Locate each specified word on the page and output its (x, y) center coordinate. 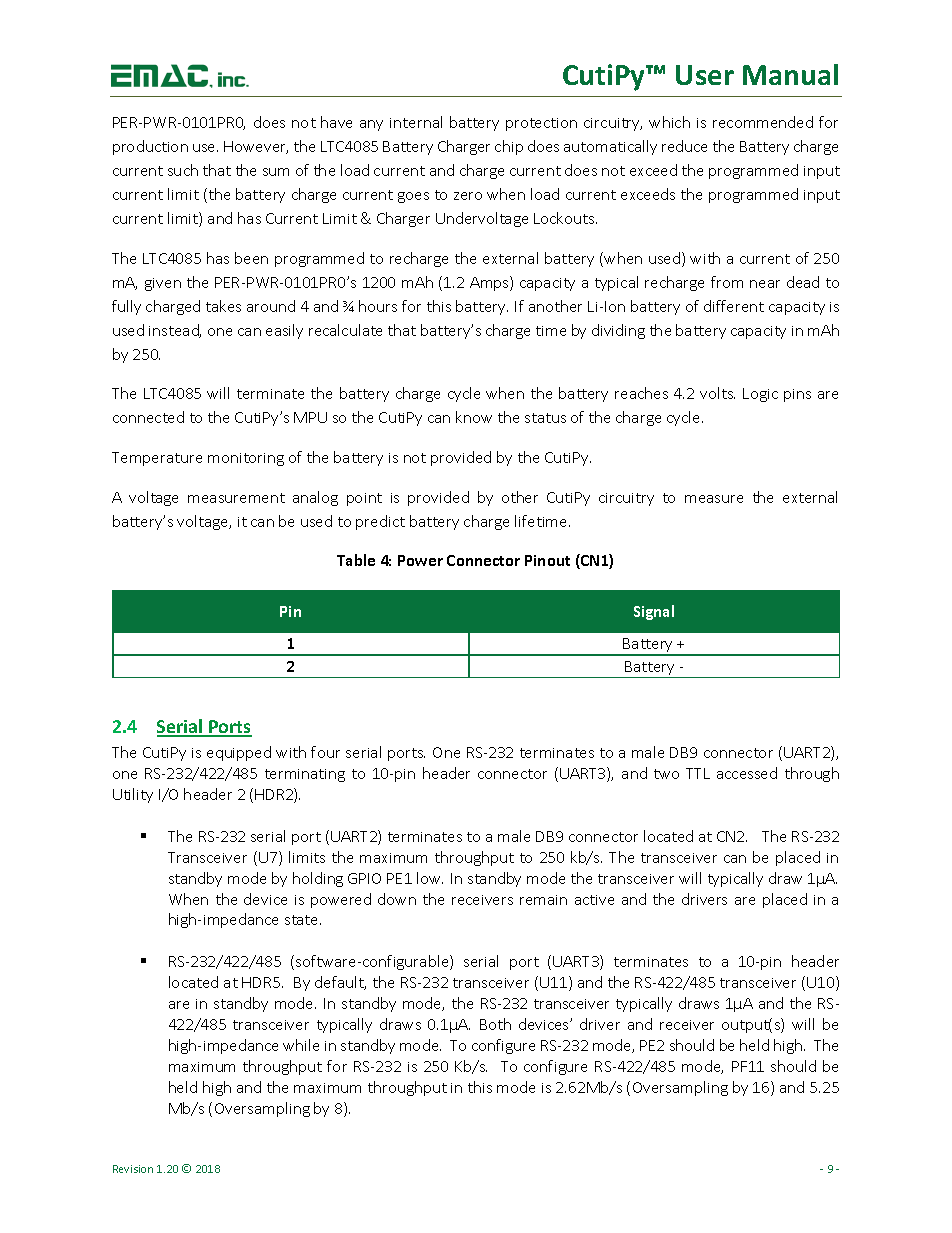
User (705, 75)
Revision (133, 1169)
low (430, 878)
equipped (239, 753)
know (474, 417)
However (256, 147)
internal (416, 122)
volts (717, 393)
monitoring (246, 459)
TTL (698, 773)
